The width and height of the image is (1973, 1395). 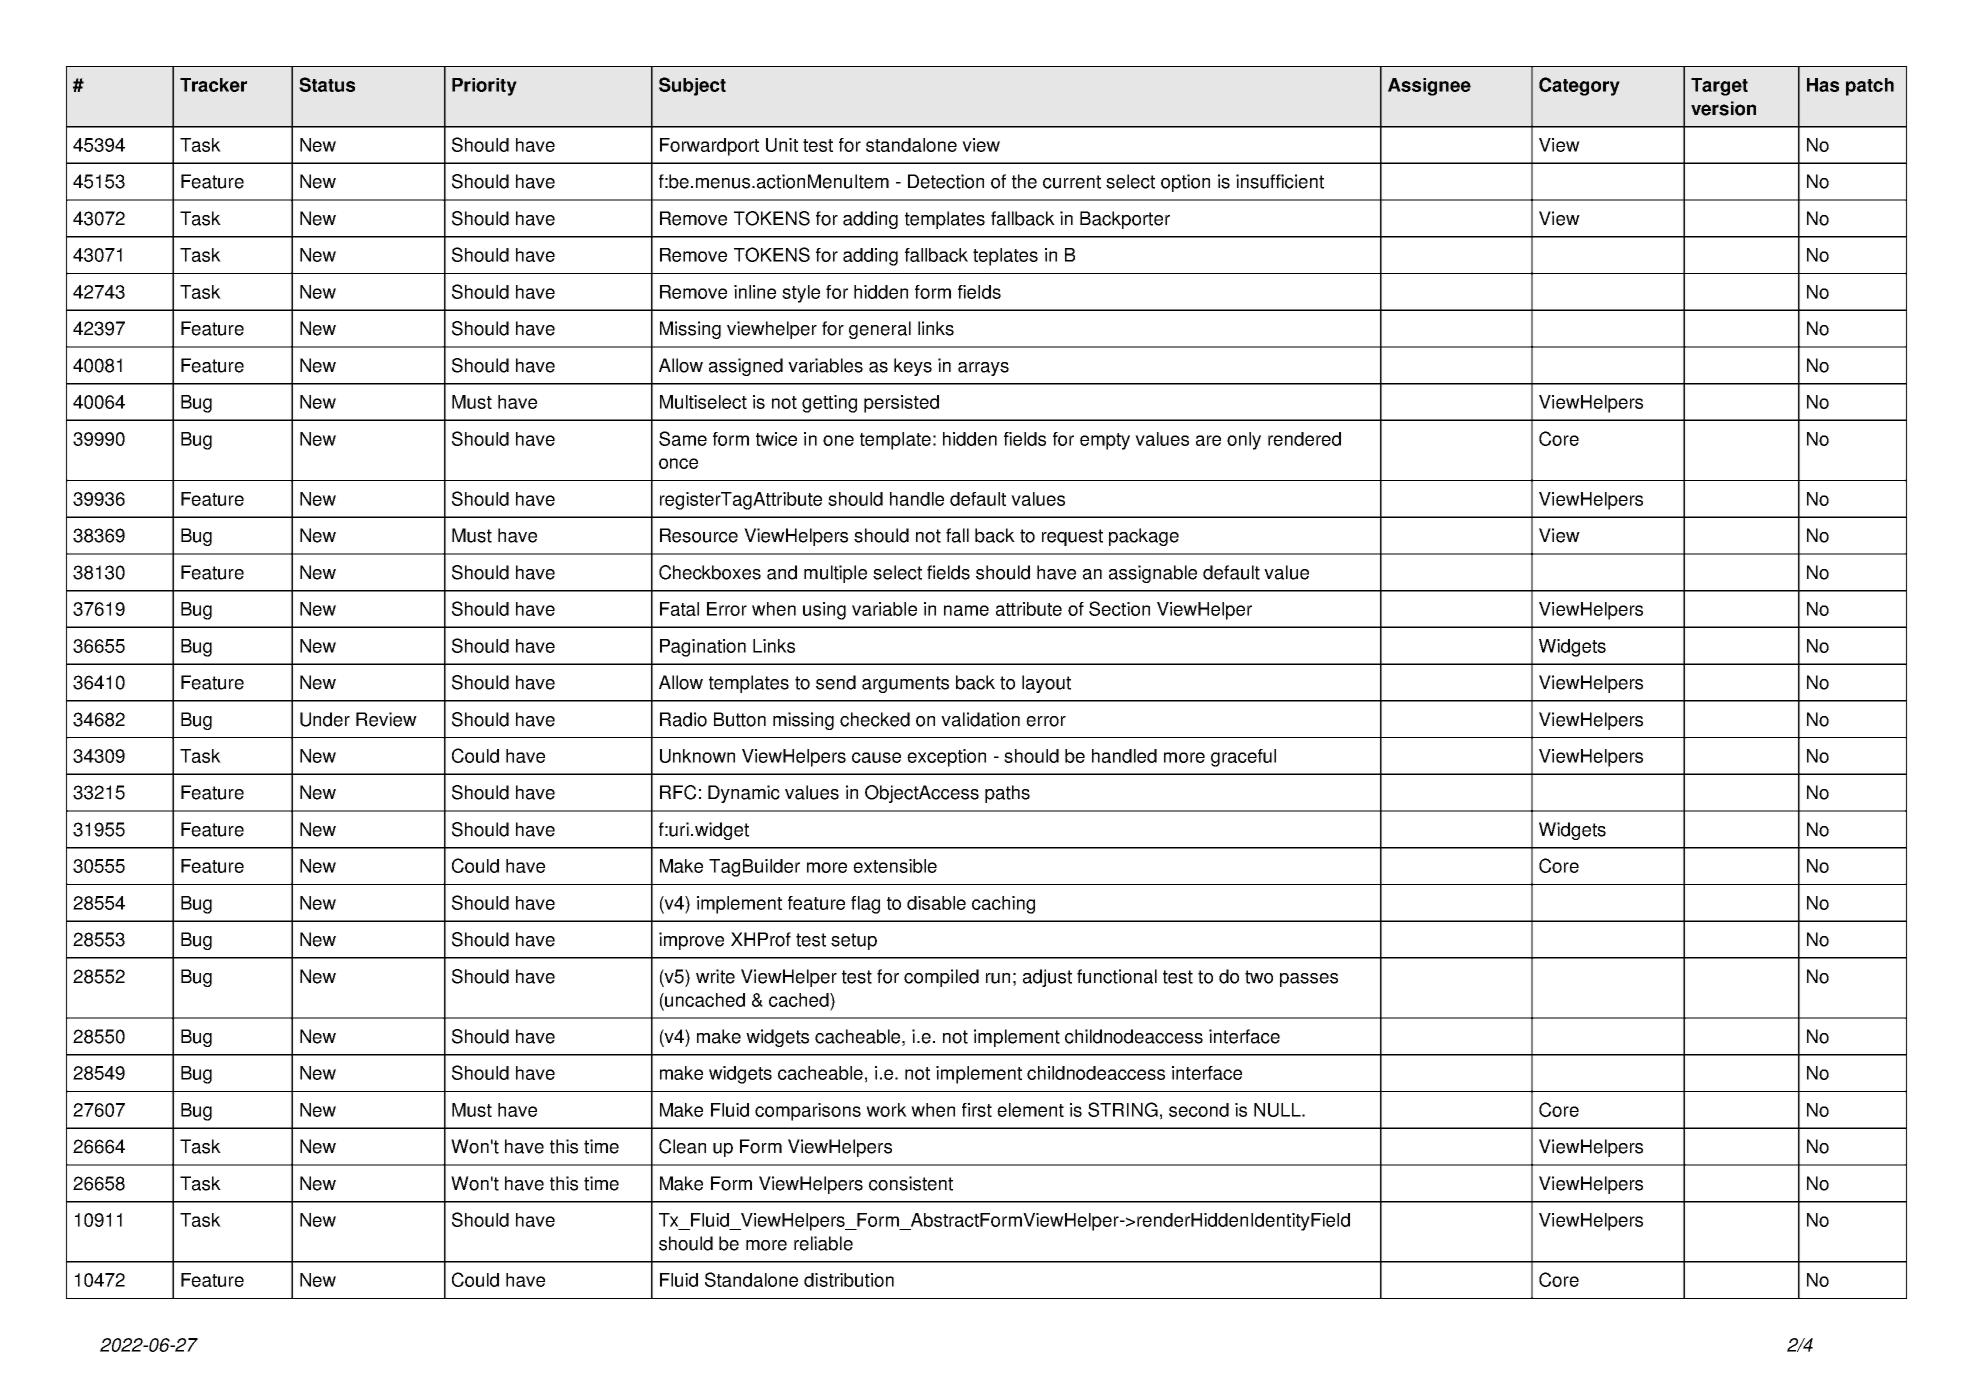 I want to click on Priority, so click(x=484, y=87).
